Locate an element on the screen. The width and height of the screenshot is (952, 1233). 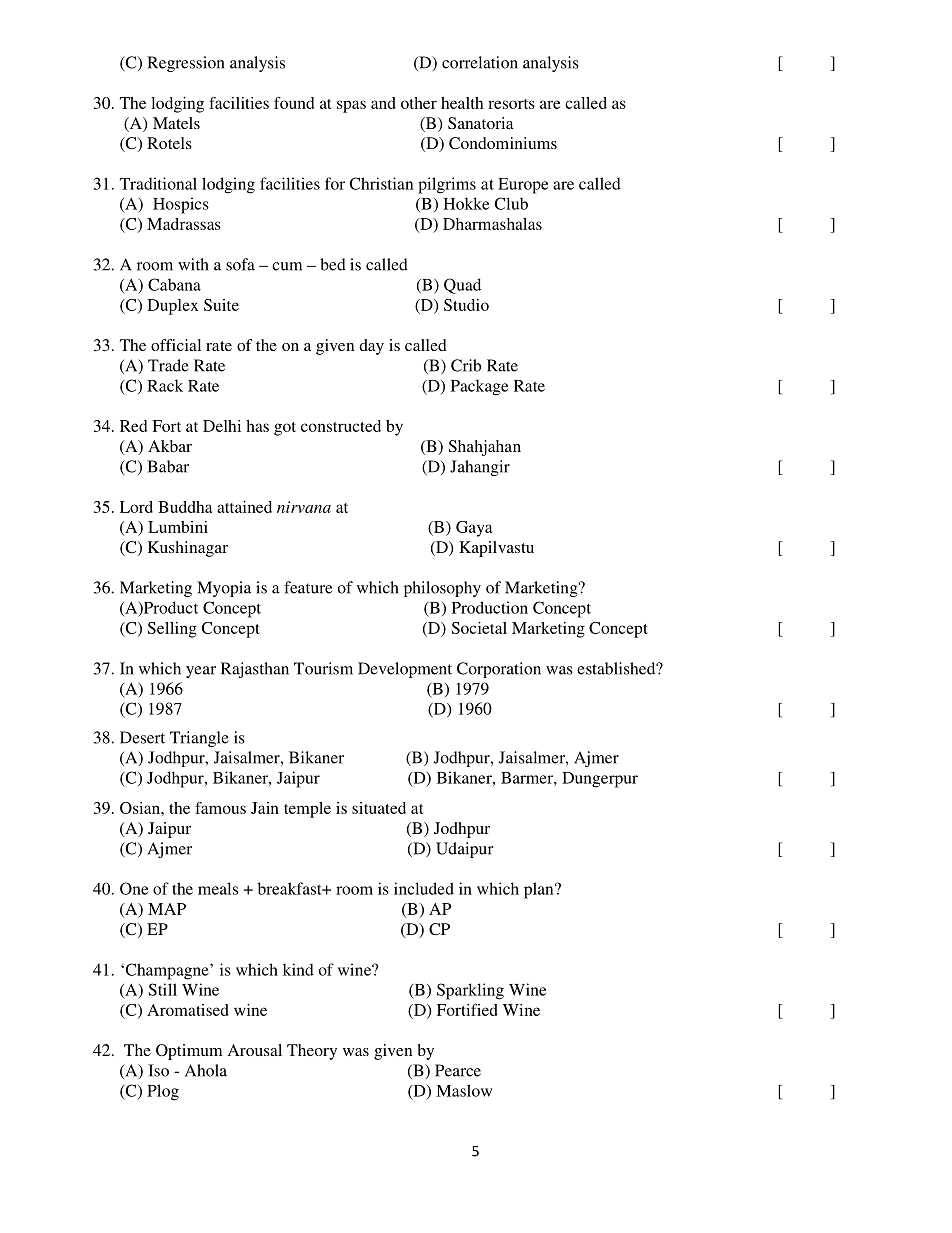
spas is located at coordinates (351, 106).
